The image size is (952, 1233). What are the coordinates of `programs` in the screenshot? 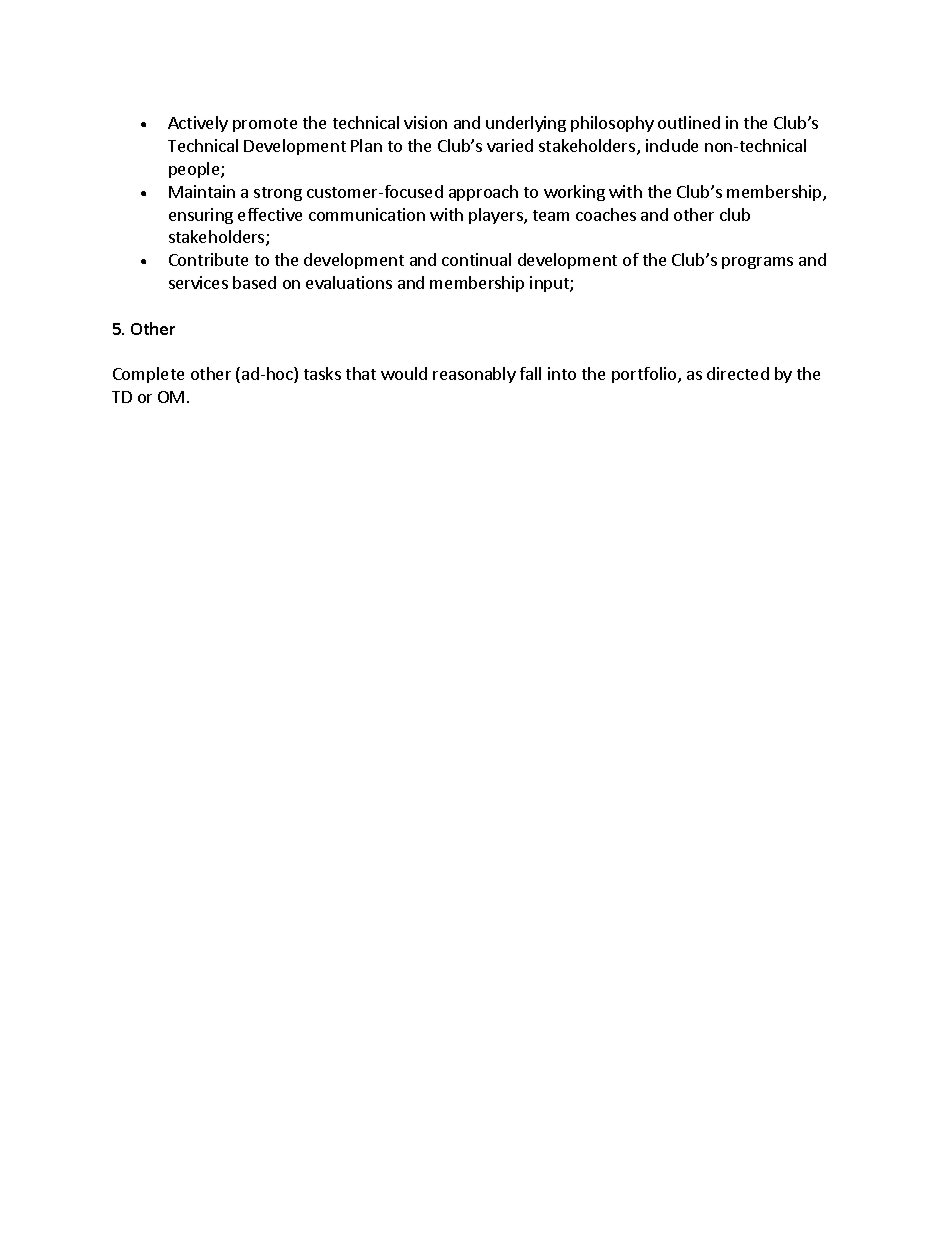 It's located at (757, 263).
